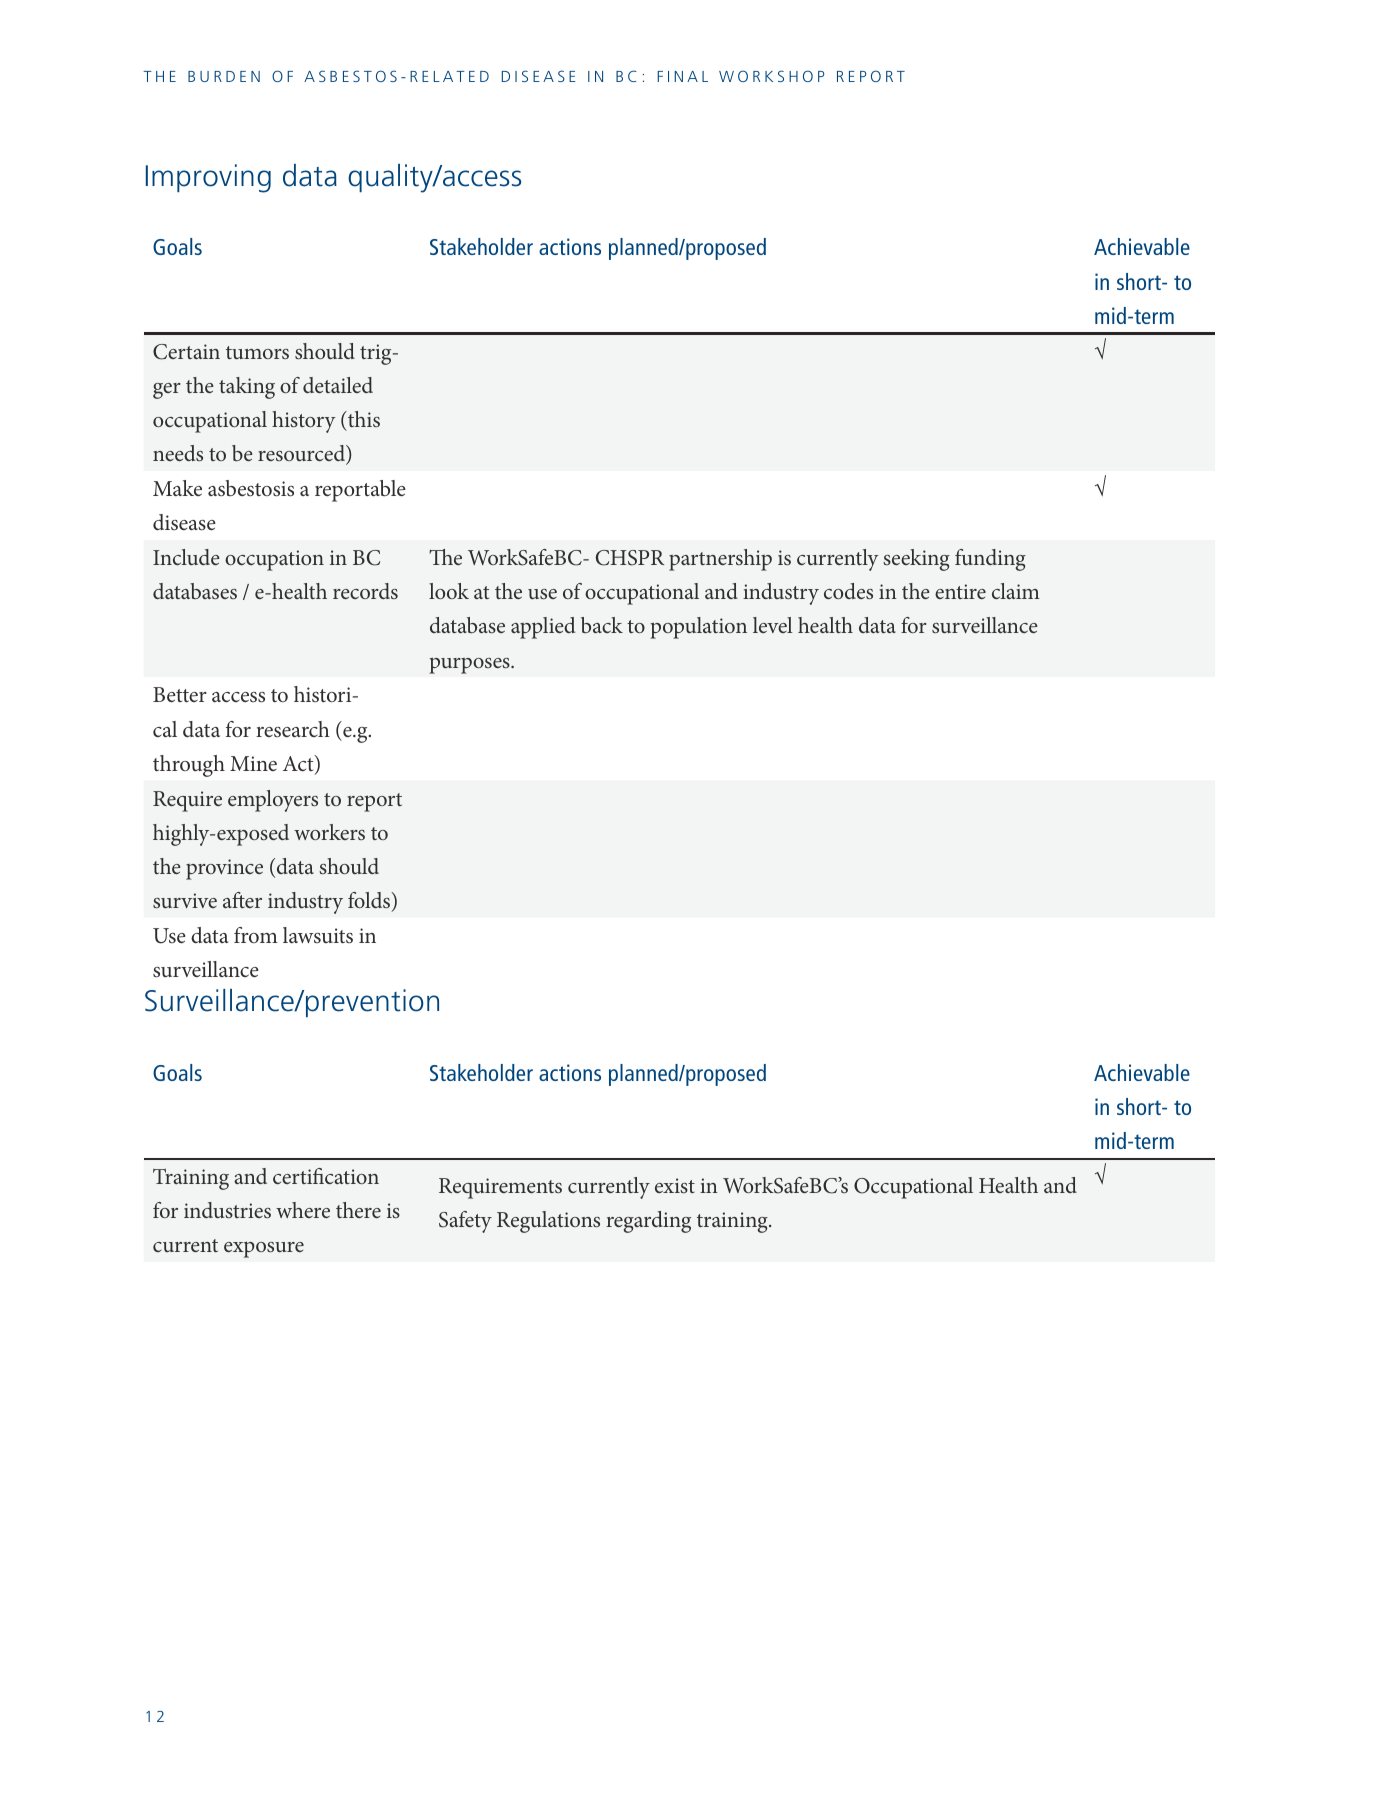 The image size is (1395, 1805). What do you see at coordinates (960, 591) in the screenshot?
I see `entire` at bounding box center [960, 591].
